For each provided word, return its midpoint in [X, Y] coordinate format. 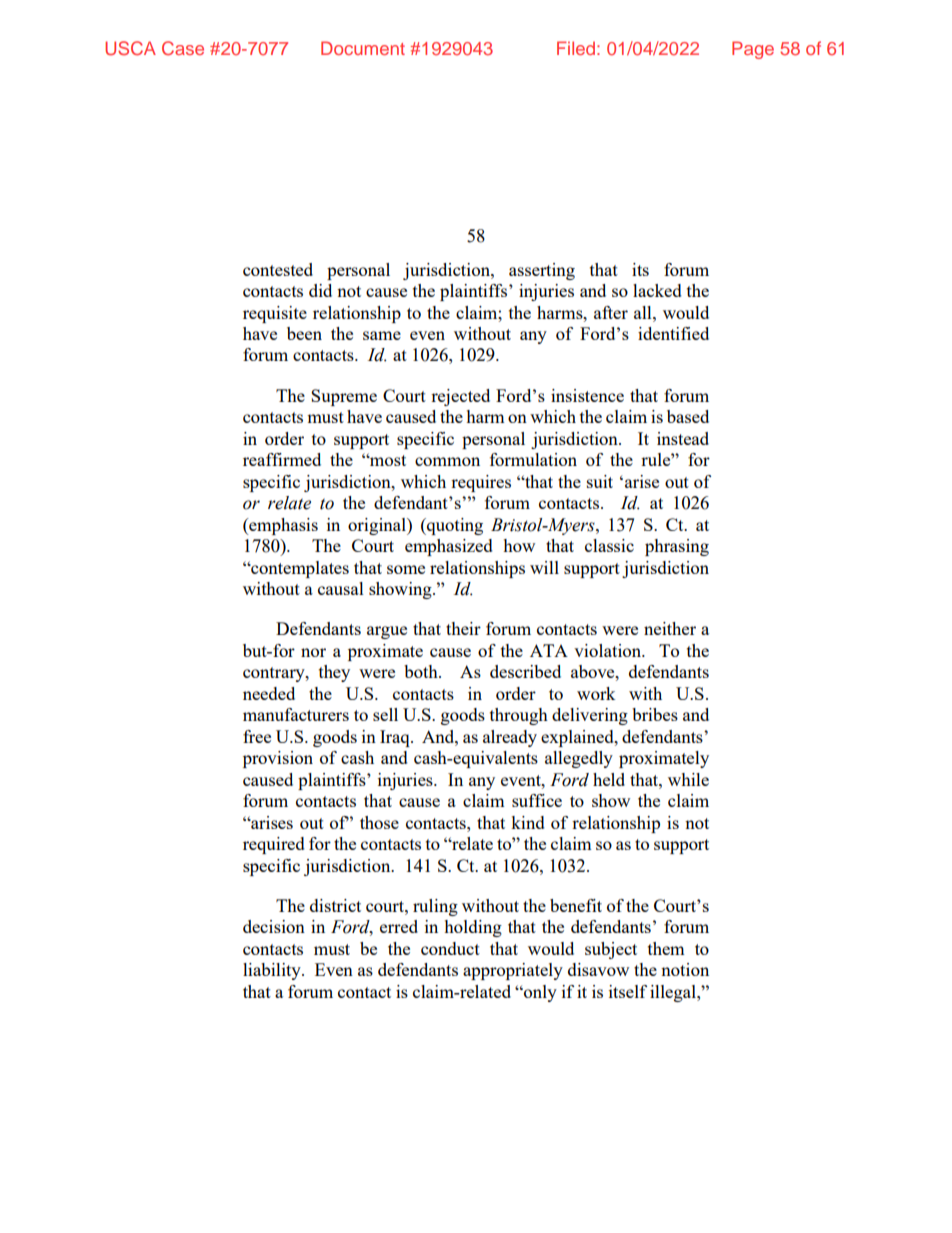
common [447, 461]
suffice [537, 800]
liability [273, 971]
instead [683, 438]
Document [363, 48]
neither [670, 628]
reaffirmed [282, 459]
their [463, 628]
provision [278, 759]
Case [183, 48]
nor [313, 652]
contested [278, 269]
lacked [657, 290]
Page [753, 50]
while [688, 779]
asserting [542, 271]
